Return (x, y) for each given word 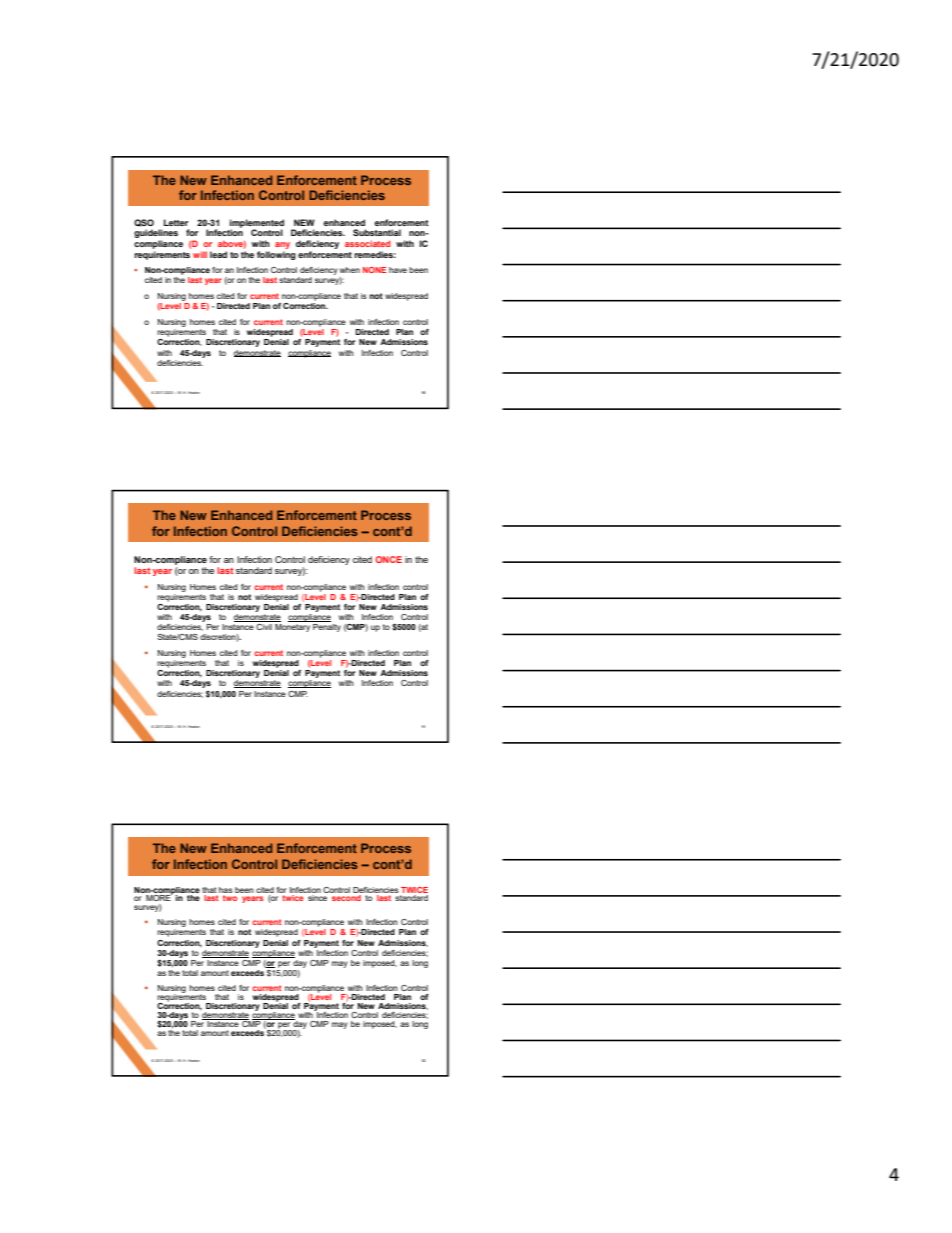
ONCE (388, 559)
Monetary (292, 628)
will (200, 254)
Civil (264, 627)
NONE (374, 270)
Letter (176, 222)
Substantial (377, 232)
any (282, 245)
